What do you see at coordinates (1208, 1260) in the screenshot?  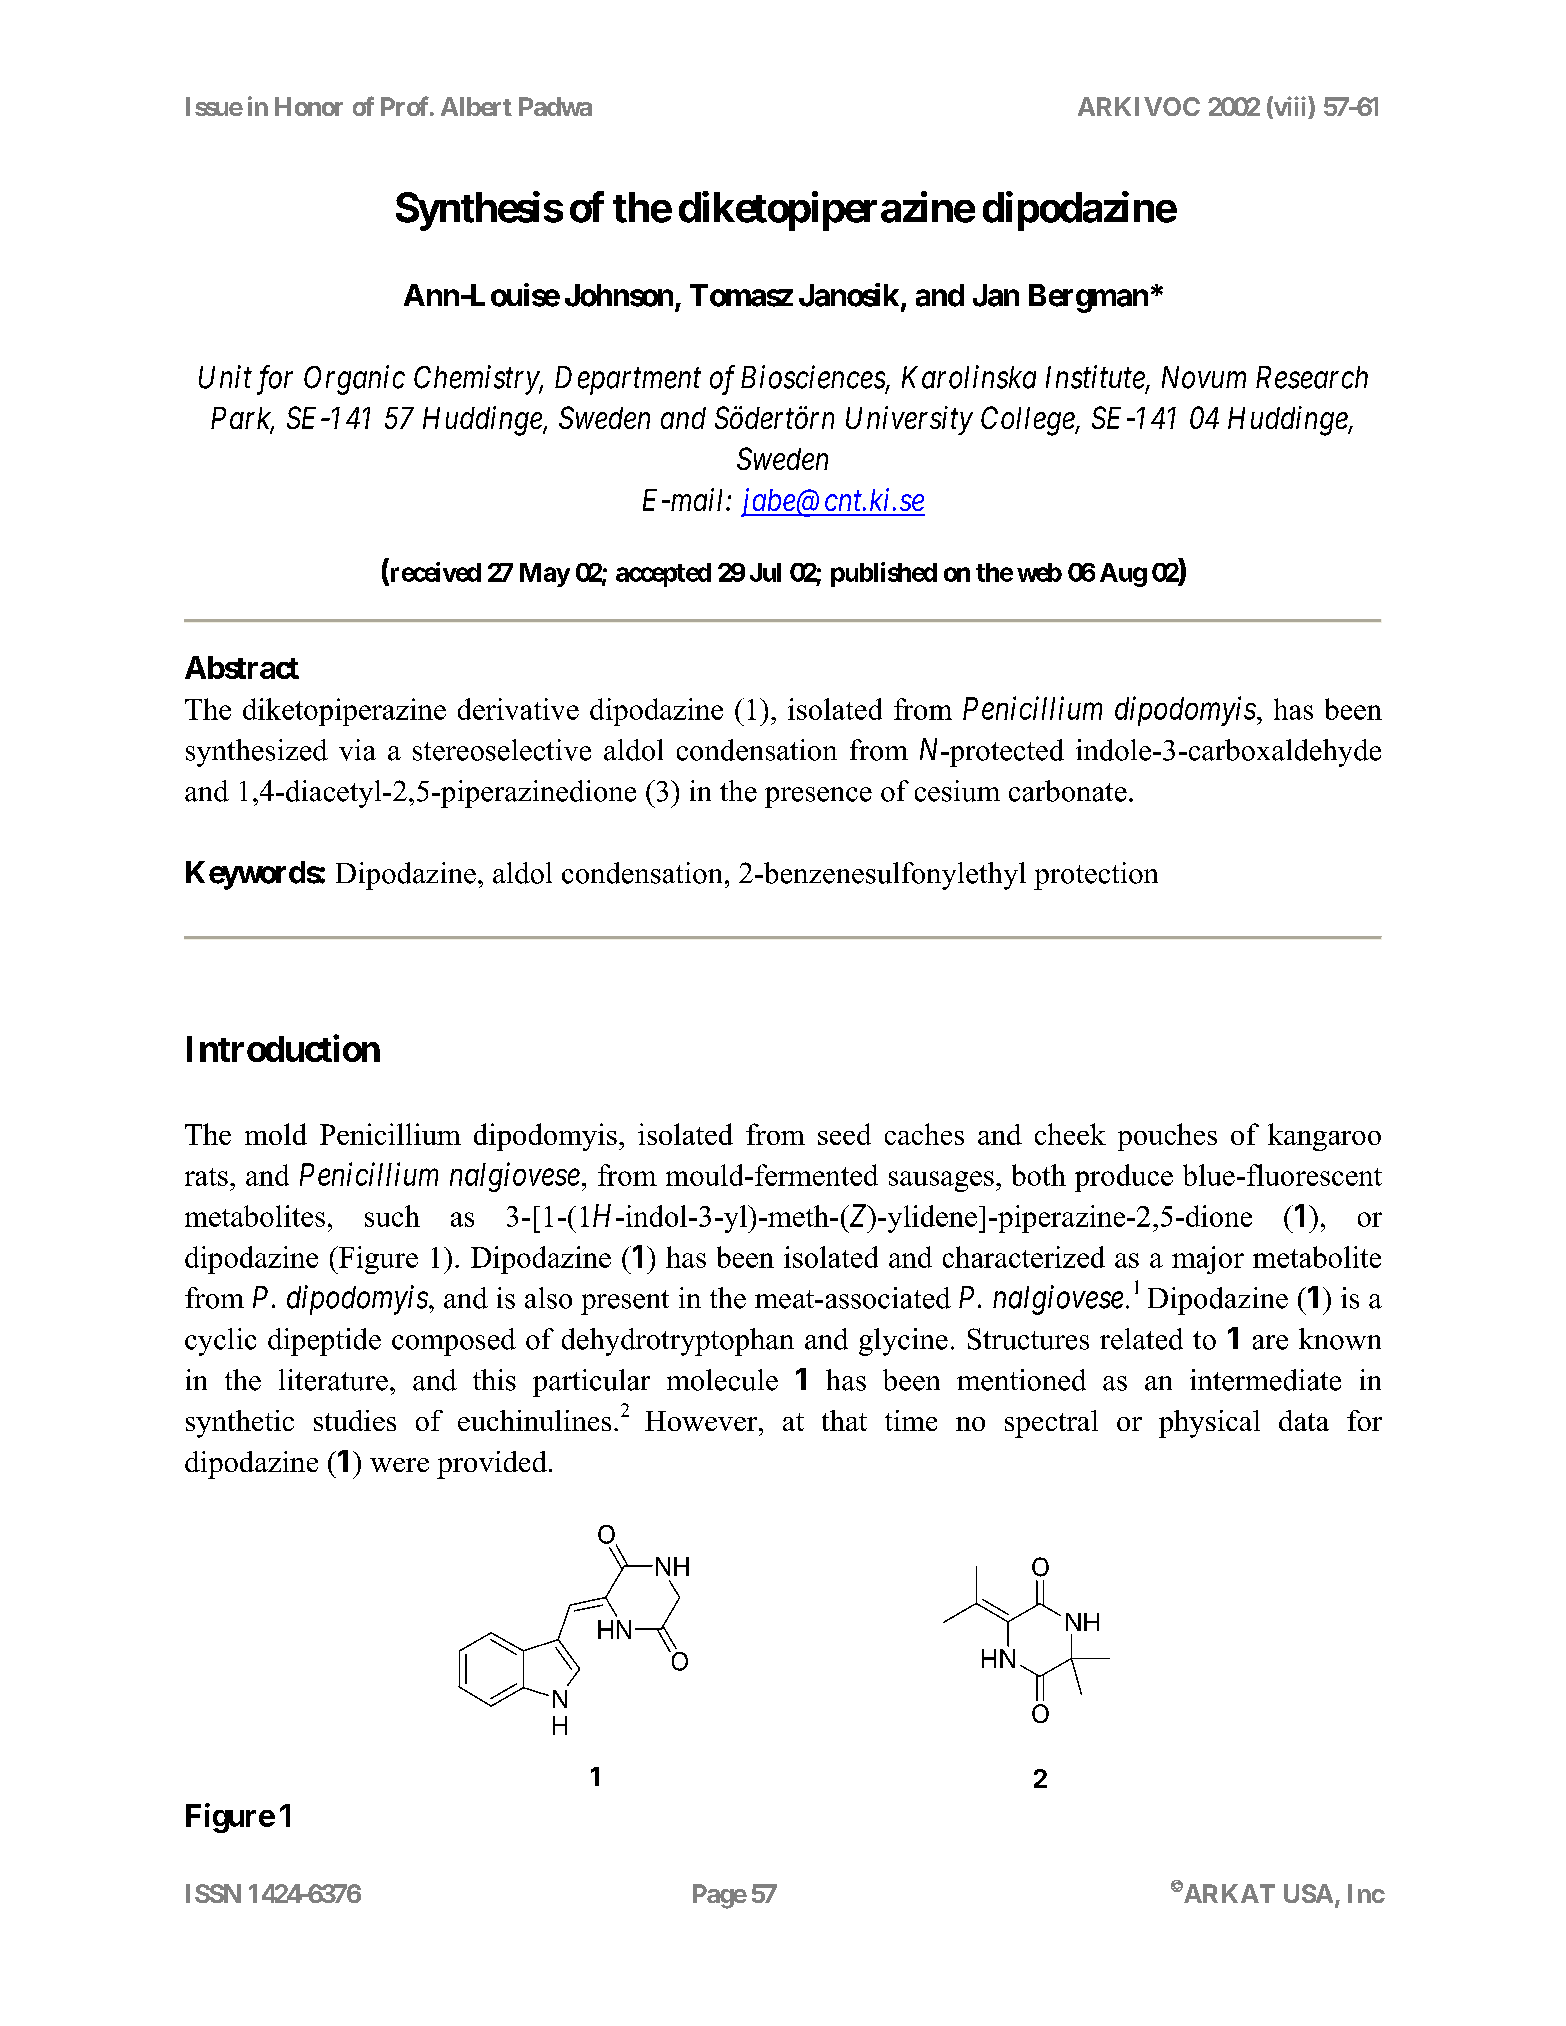 I see `major` at bounding box center [1208, 1260].
